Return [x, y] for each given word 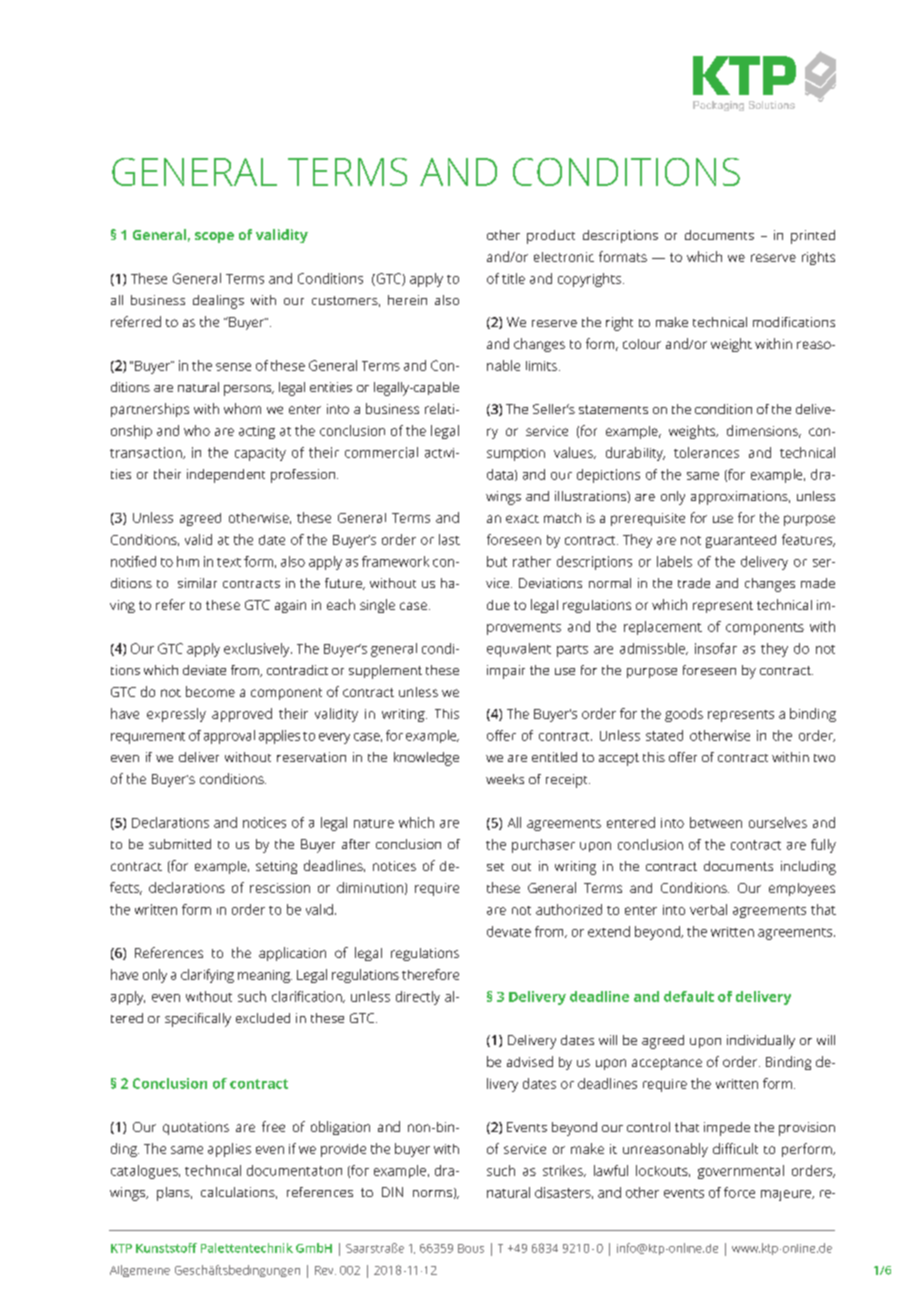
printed [813, 237]
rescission [280, 888]
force [739, 1192]
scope [214, 237]
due [498, 605]
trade [694, 583]
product [551, 237]
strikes [564, 1171]
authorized [569, 909]
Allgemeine [140, 1271]
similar [197, 583]
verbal [708, 909]
